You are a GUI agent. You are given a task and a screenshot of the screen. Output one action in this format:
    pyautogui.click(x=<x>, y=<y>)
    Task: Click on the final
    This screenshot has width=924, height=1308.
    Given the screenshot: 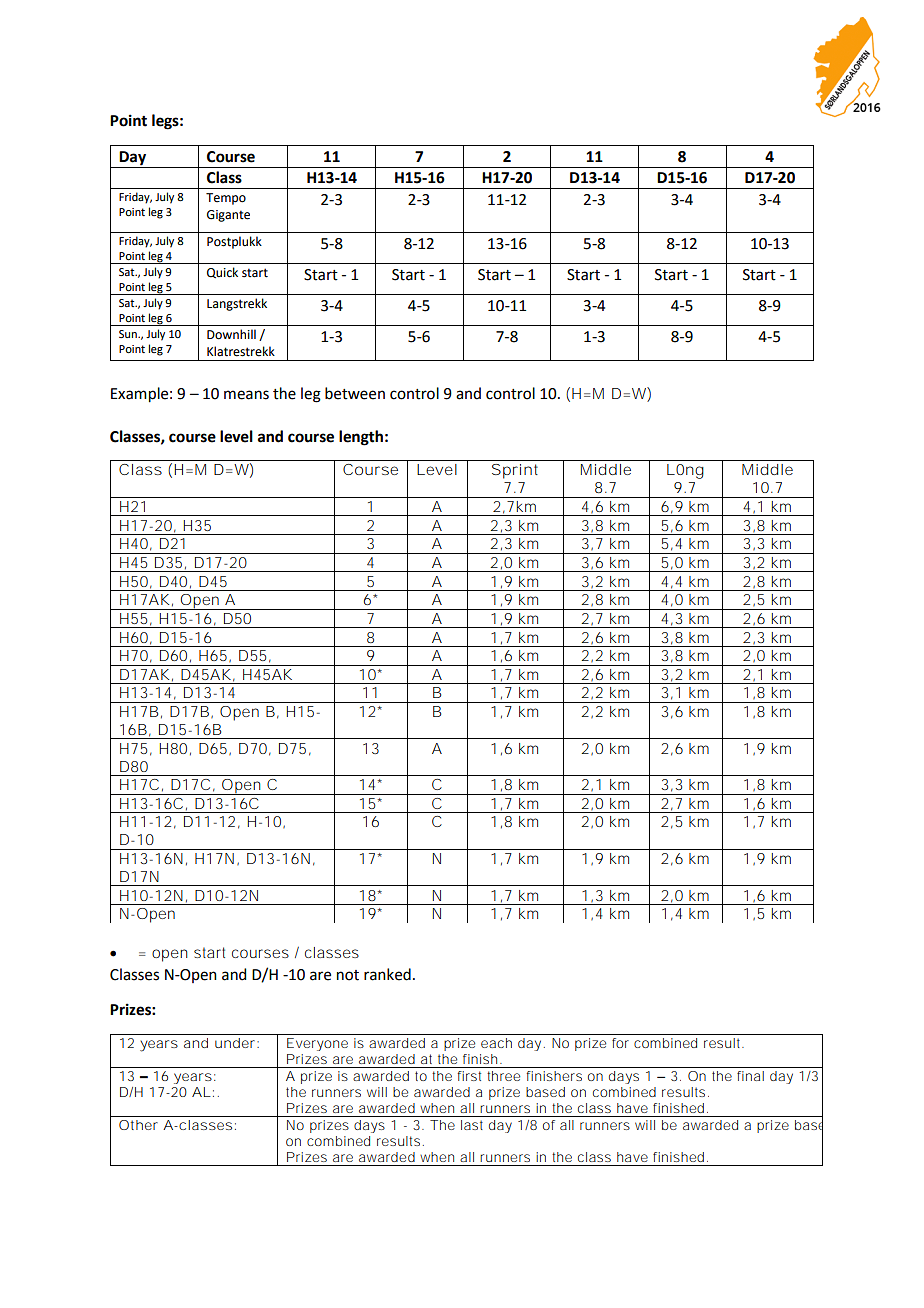 What is the action you would take?
    pyautogui.click(x=750, y=1076)
